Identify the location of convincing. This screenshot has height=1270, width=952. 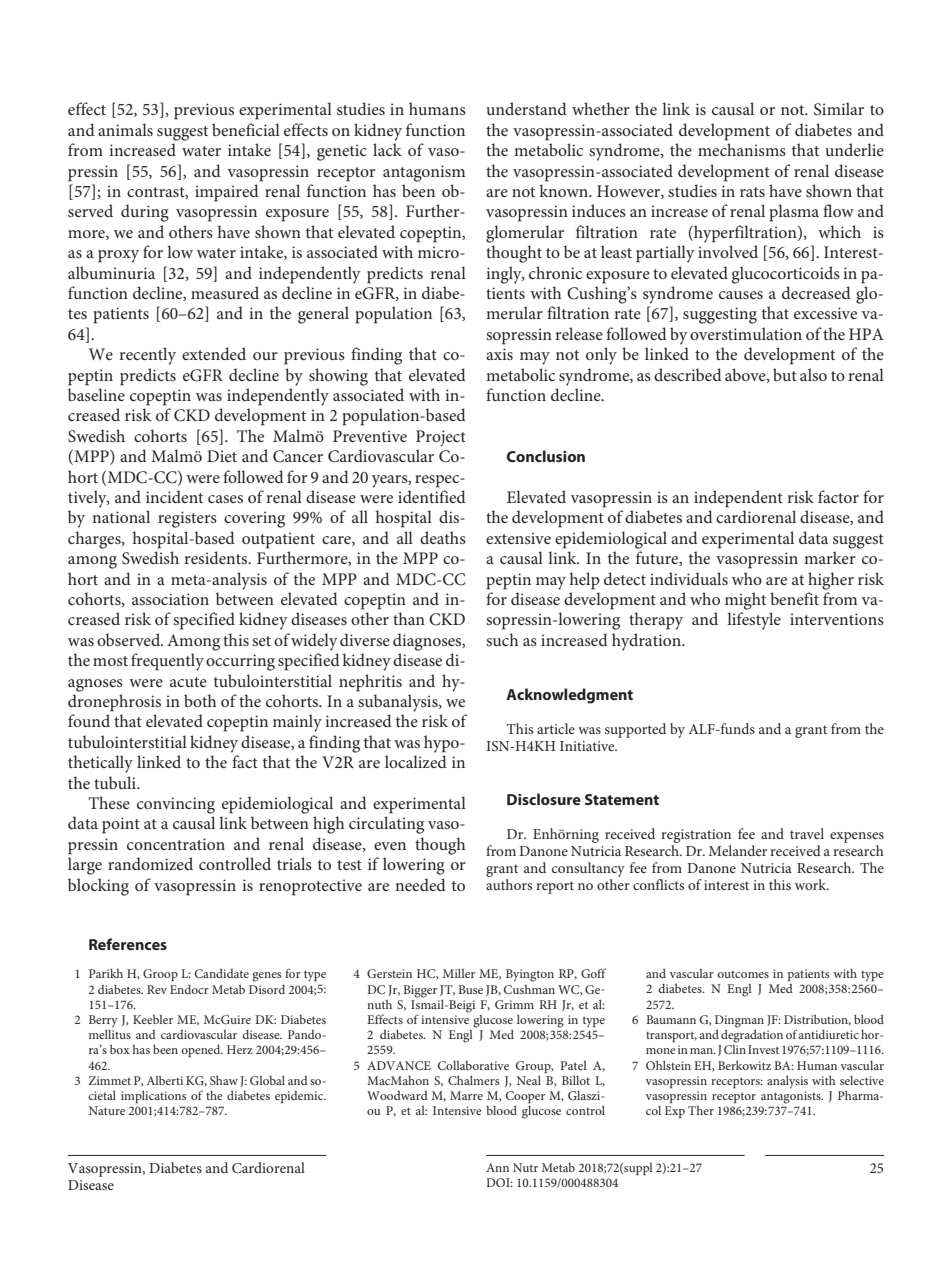
(176, 805).
